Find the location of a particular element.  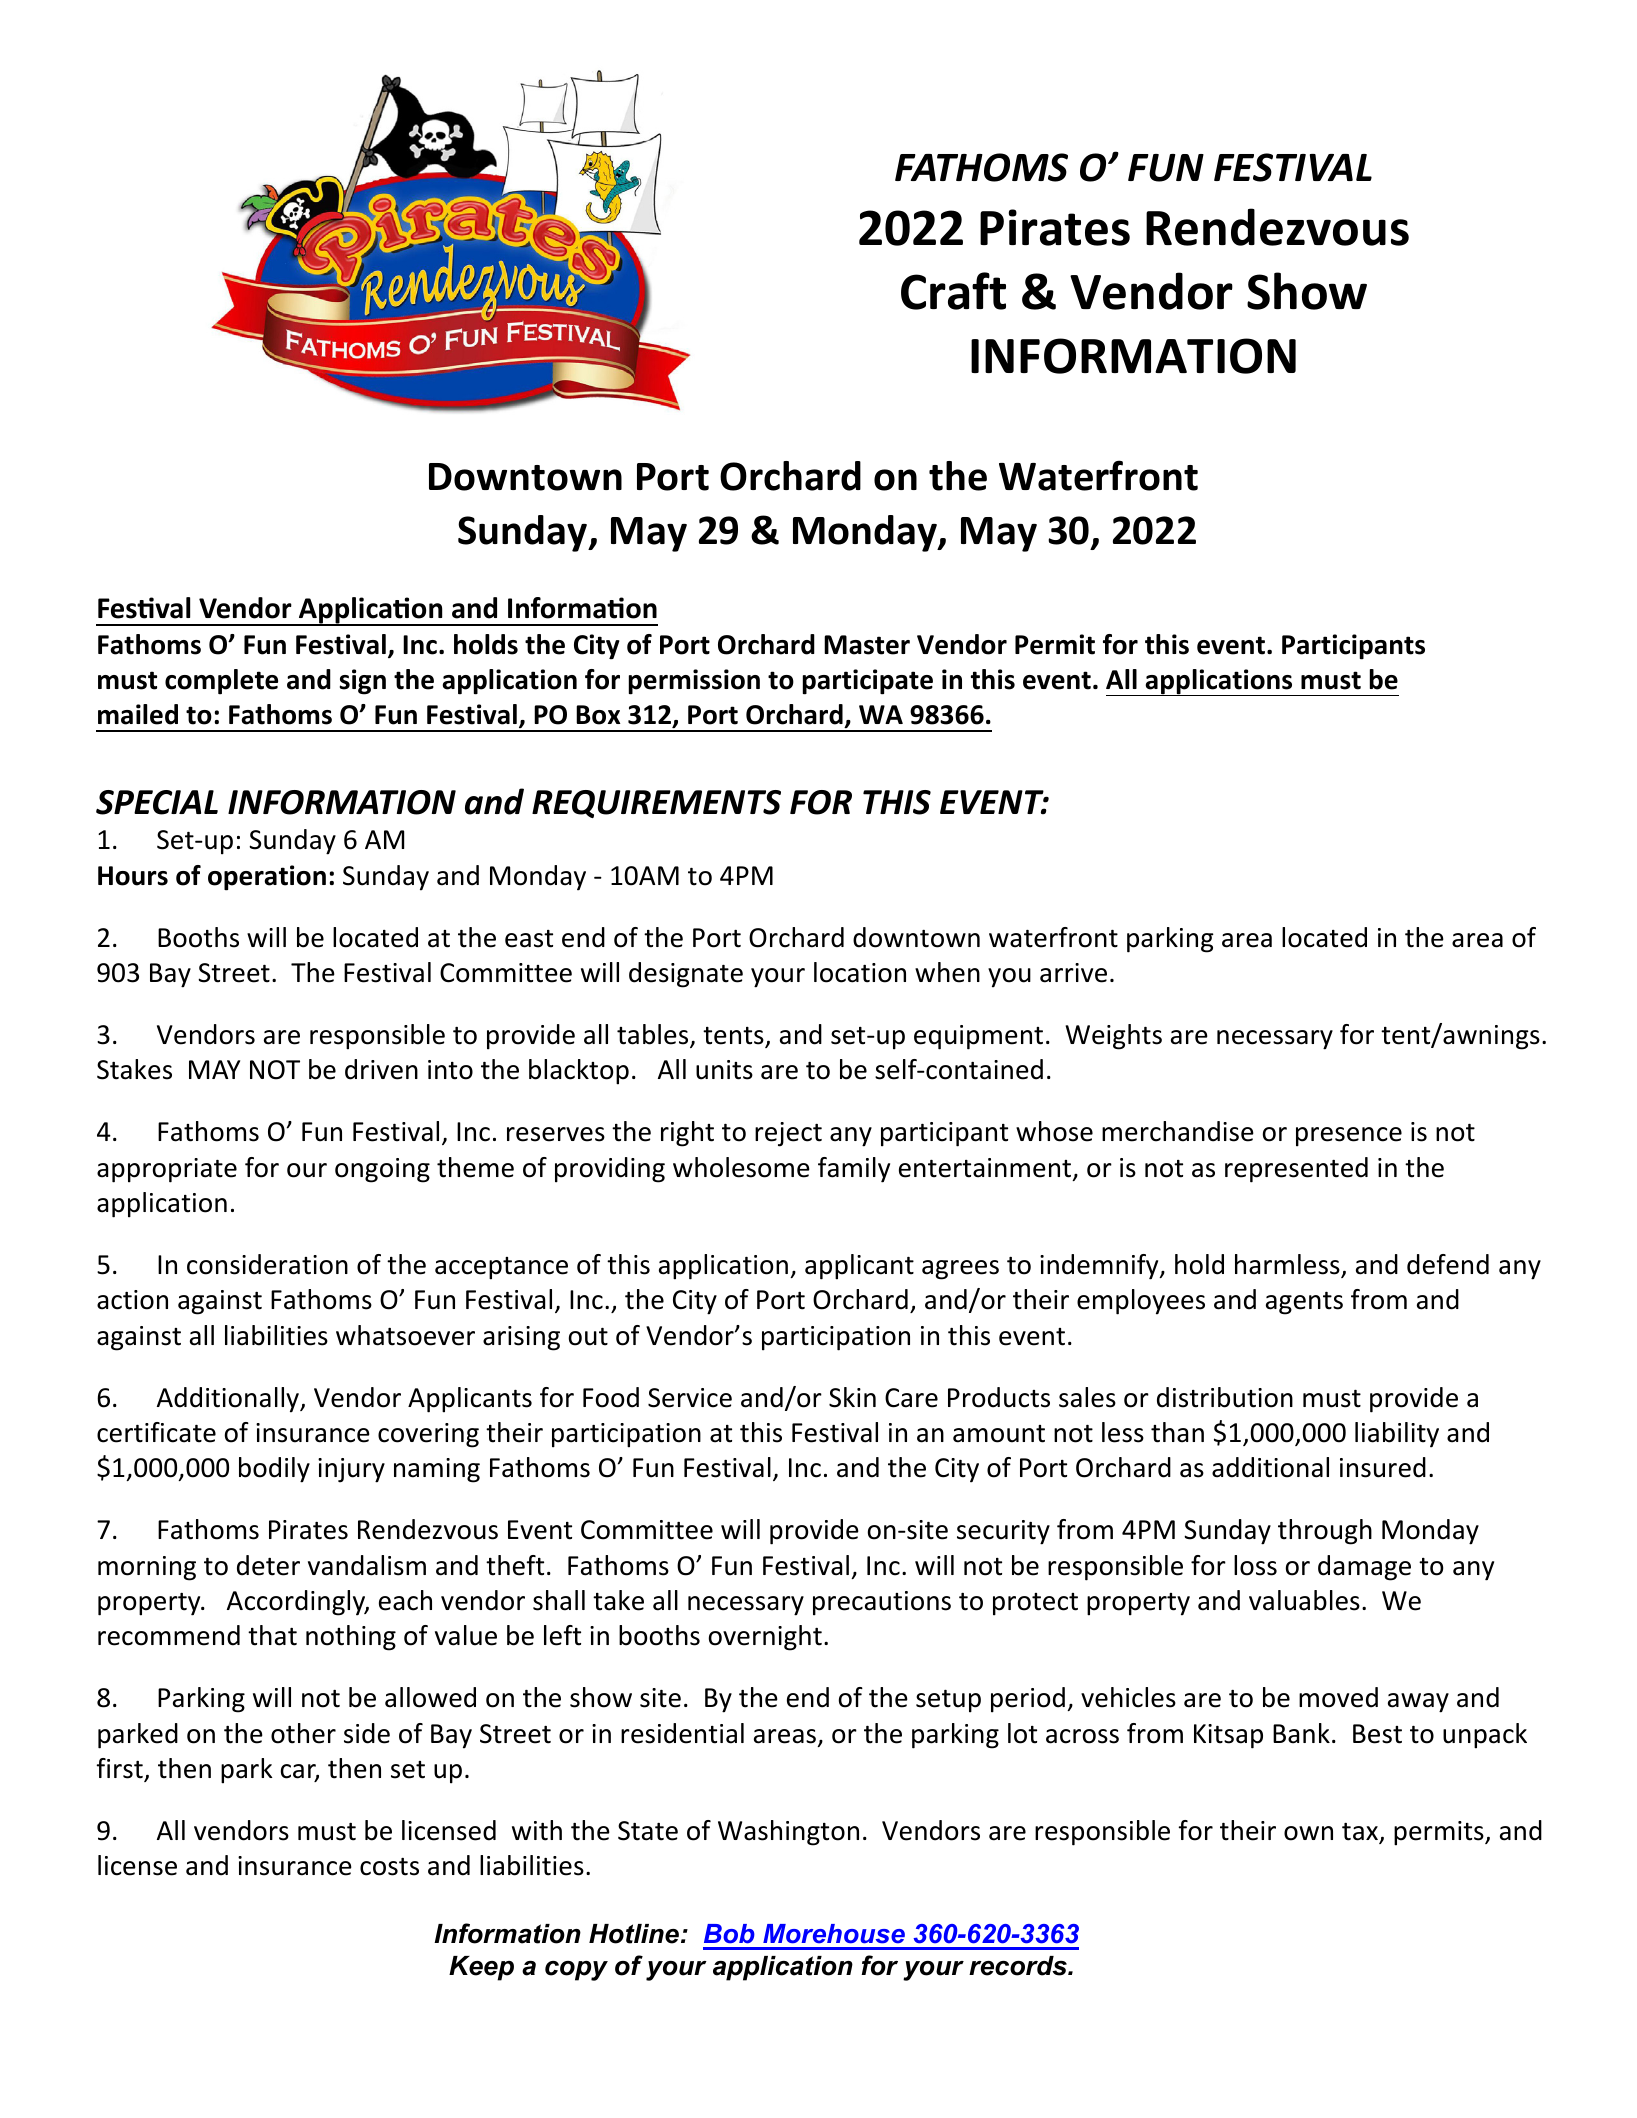

Master is located at coordinates (867, 645).
